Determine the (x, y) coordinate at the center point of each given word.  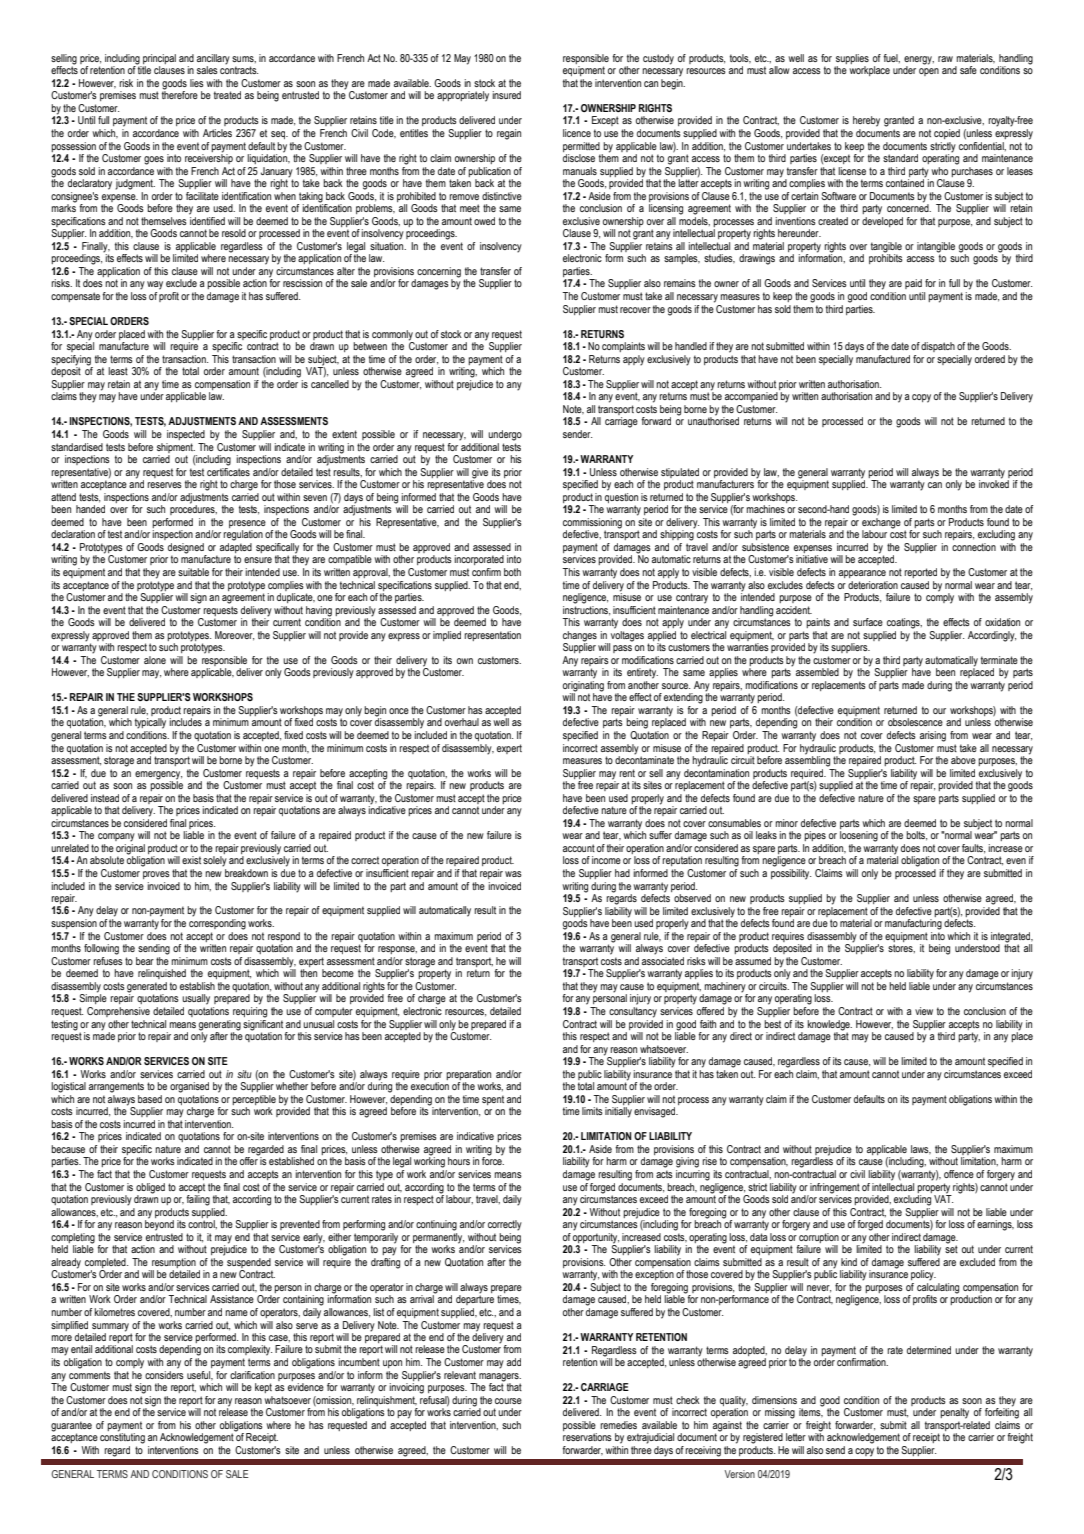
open (929, 72)
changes (580, 636)
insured (506, 95)
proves (156, 875)
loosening (859, 836)
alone (155, 660)
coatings (904, 623)
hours (459, 1161)
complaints (623, 347)
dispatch (938, 347)
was (513, 874)
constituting (122, 1437)
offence (959, 1174)
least (118, 371)
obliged (150, 1188)
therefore (180, 94)
